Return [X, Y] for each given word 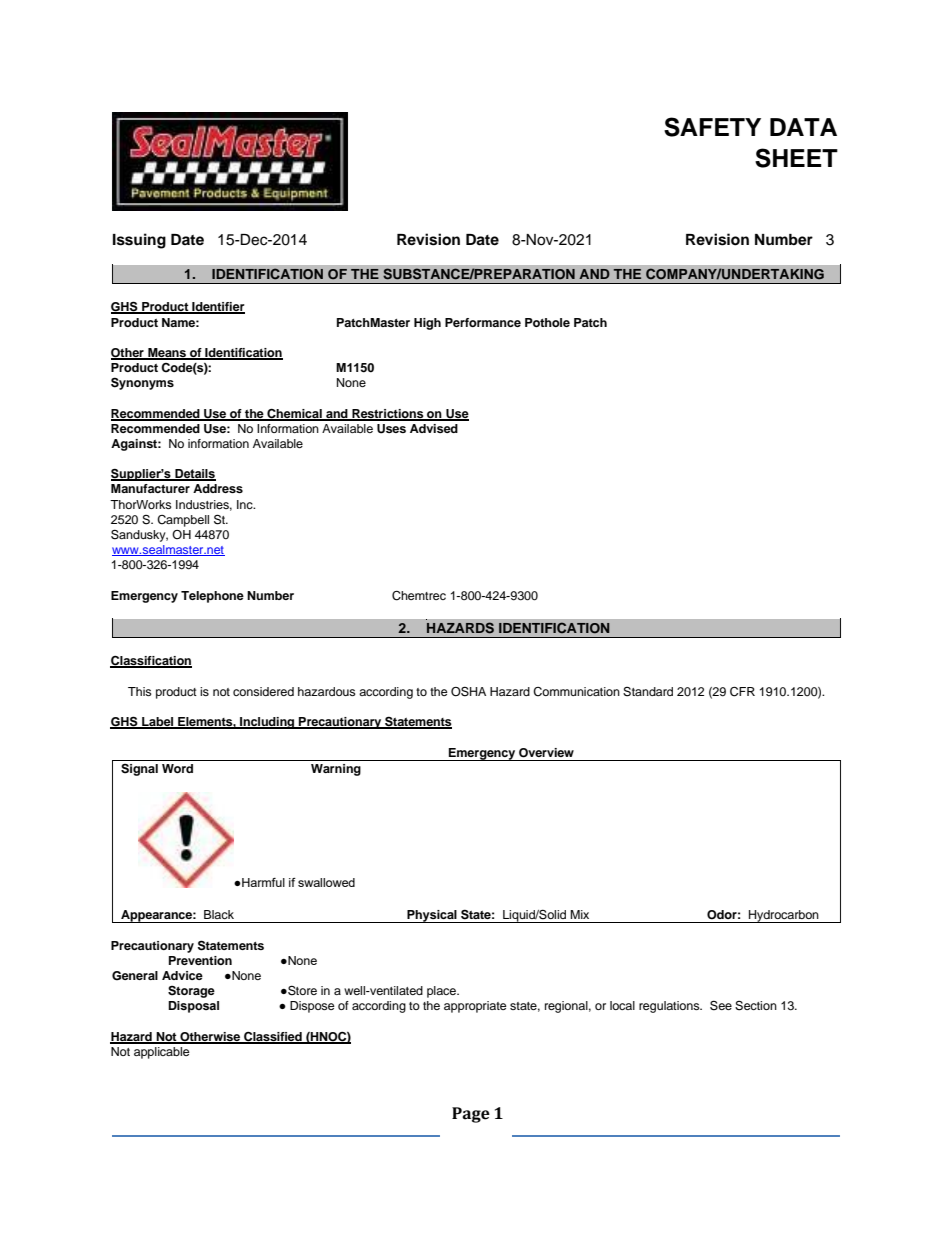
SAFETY [712, 127]
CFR [742, 692]
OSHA [468, 691]
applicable [162, 1053]
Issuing [139, 241]
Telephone [212, 597]
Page [471, 1115]
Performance [483, 322]
